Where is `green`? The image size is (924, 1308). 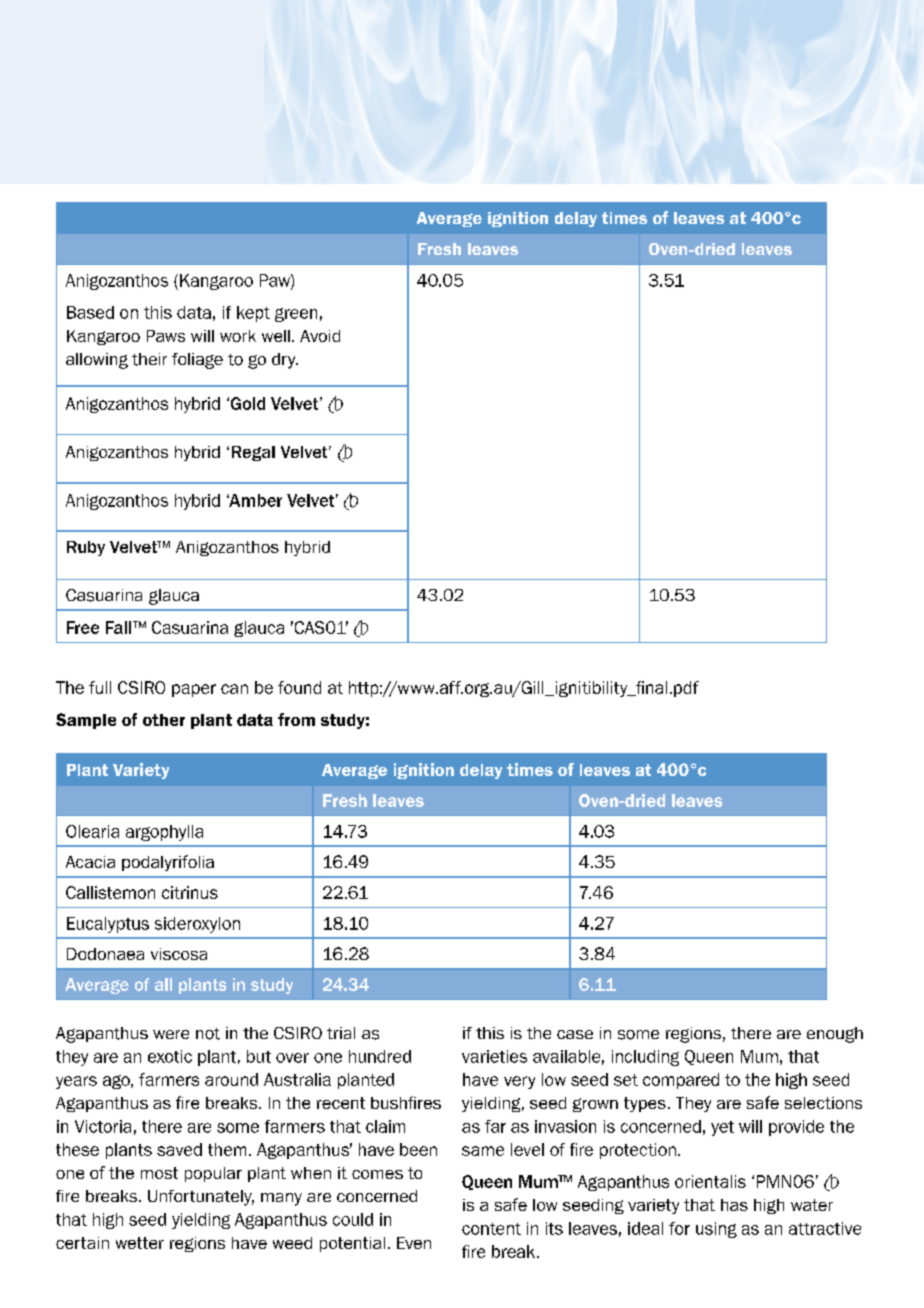
green is located at coordinates (296, 315).
